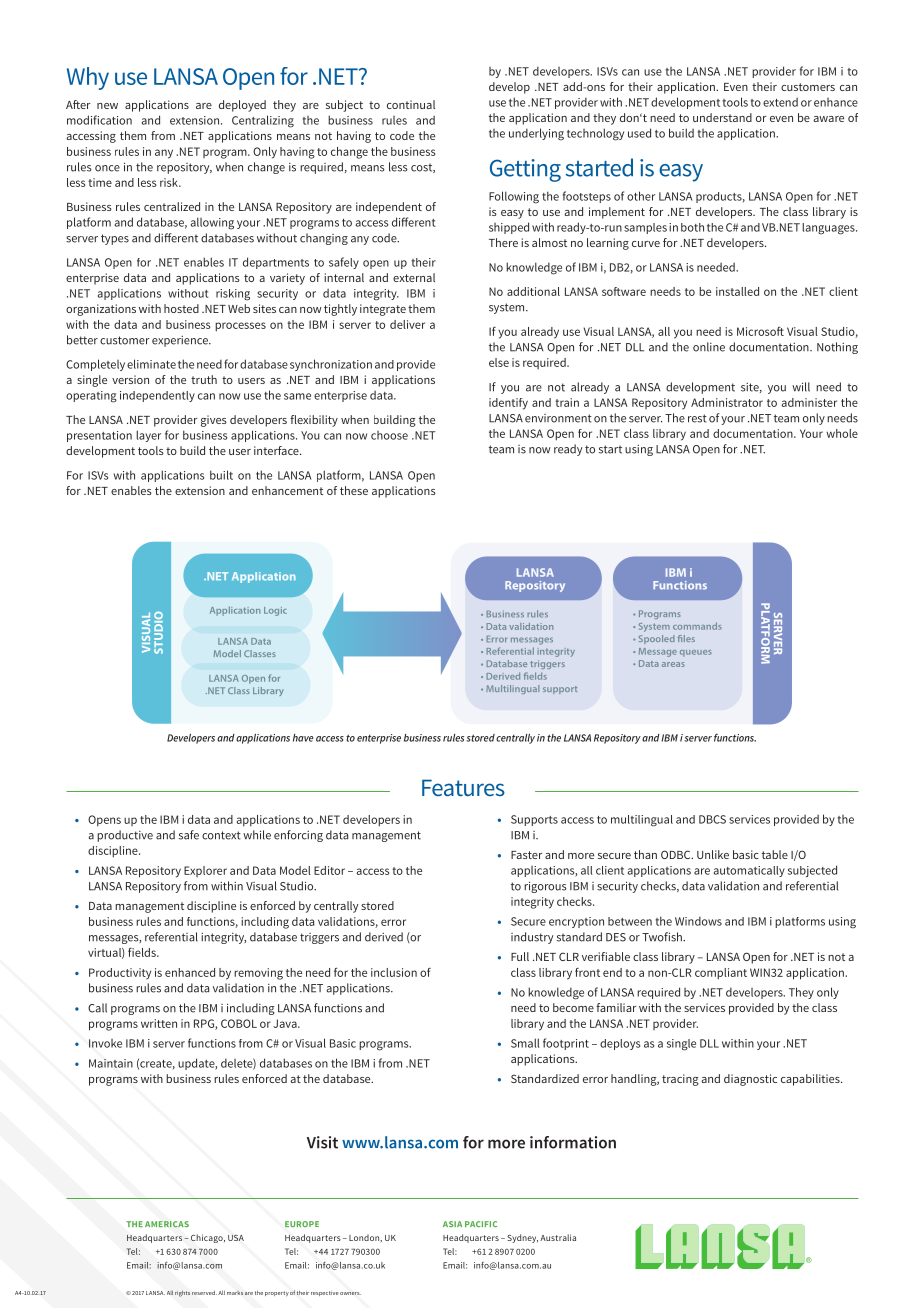 This page has height=1308, width=924. What do you see at coordinates (525, 1043) in the page?
I see `Small` at bounding box center [525, 1043].
